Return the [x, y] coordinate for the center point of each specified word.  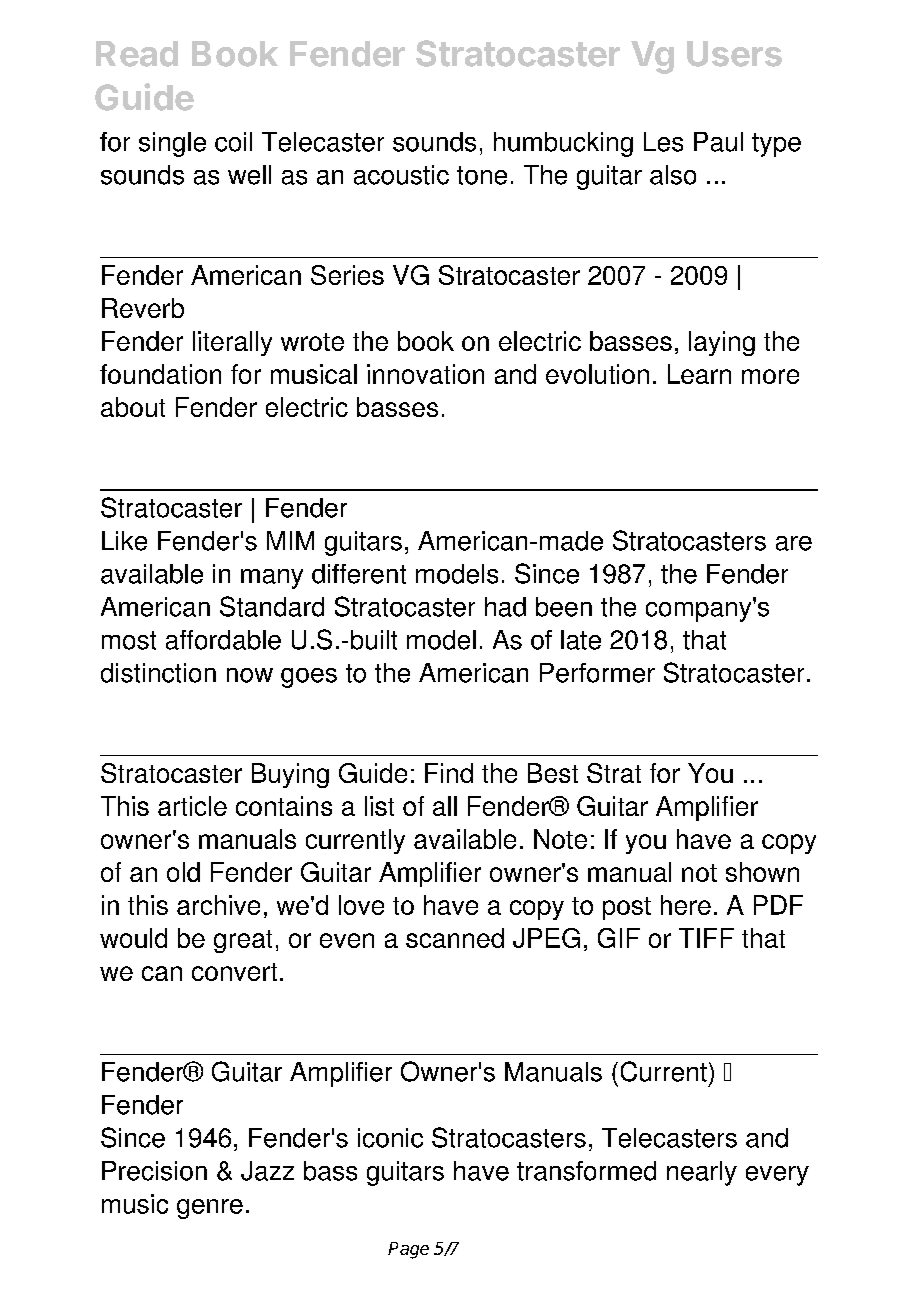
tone [482, 175]
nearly [702, 1173]
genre [210, 1209]
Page [408, 1250]
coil [233, 142]
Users [734, 54]
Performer [597, 673]
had [505, 607]
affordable [223, 640]
